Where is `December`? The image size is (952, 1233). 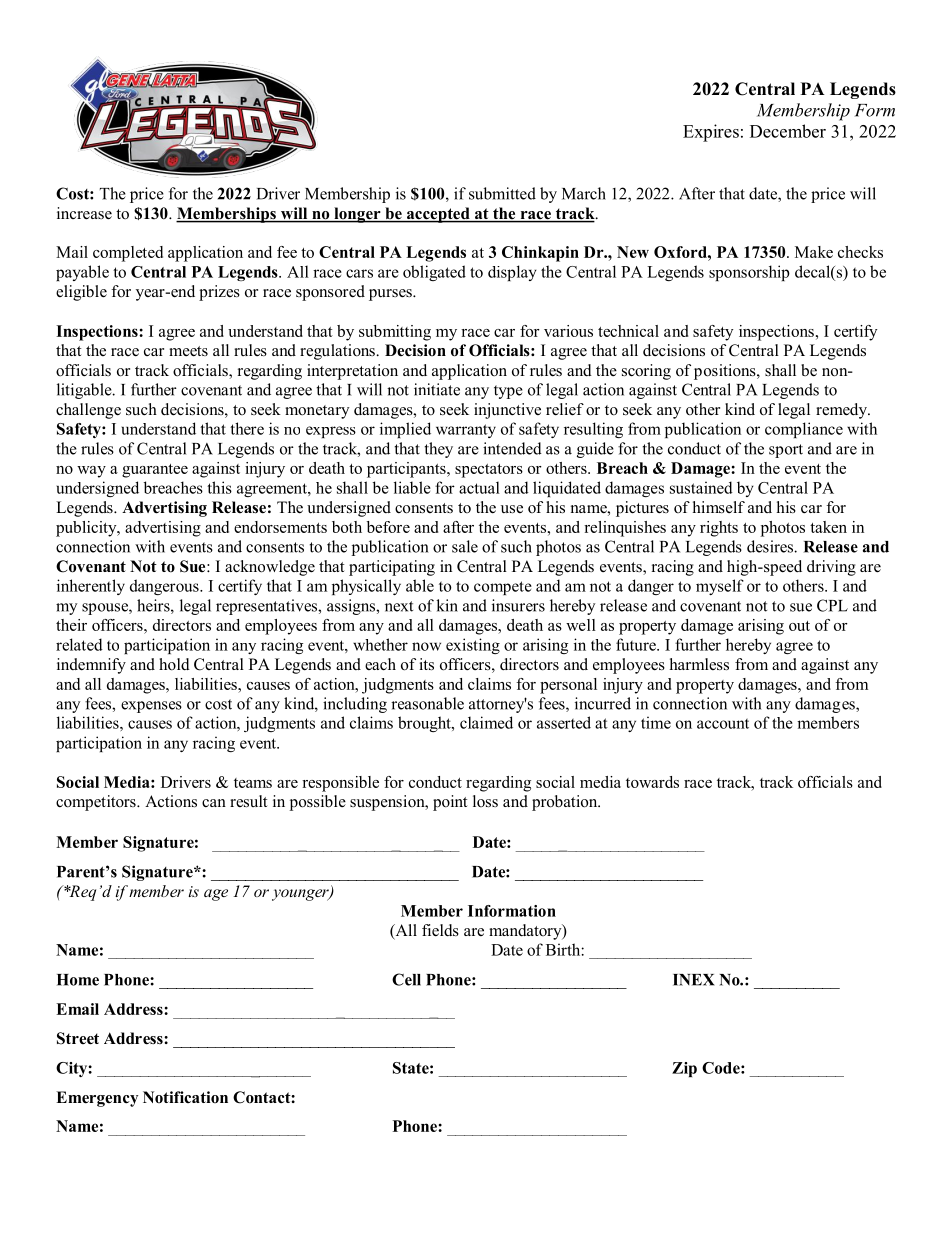
December is located at coordinates (788, 131).
